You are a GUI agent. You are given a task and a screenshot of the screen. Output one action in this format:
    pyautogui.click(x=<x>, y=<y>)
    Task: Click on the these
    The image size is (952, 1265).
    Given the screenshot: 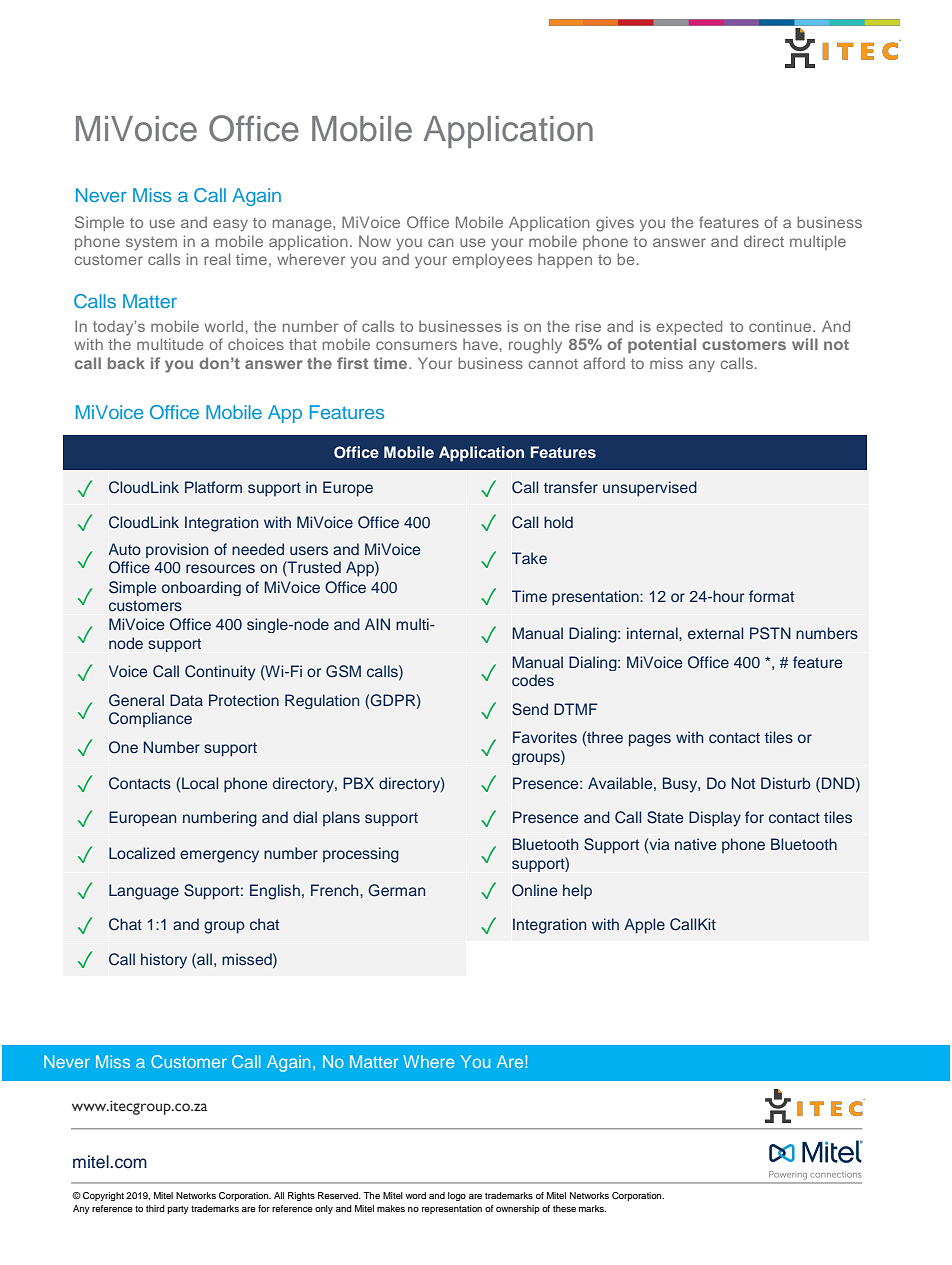 What is the action you would take?
    pyautogui.click(x=564, y=1208)
